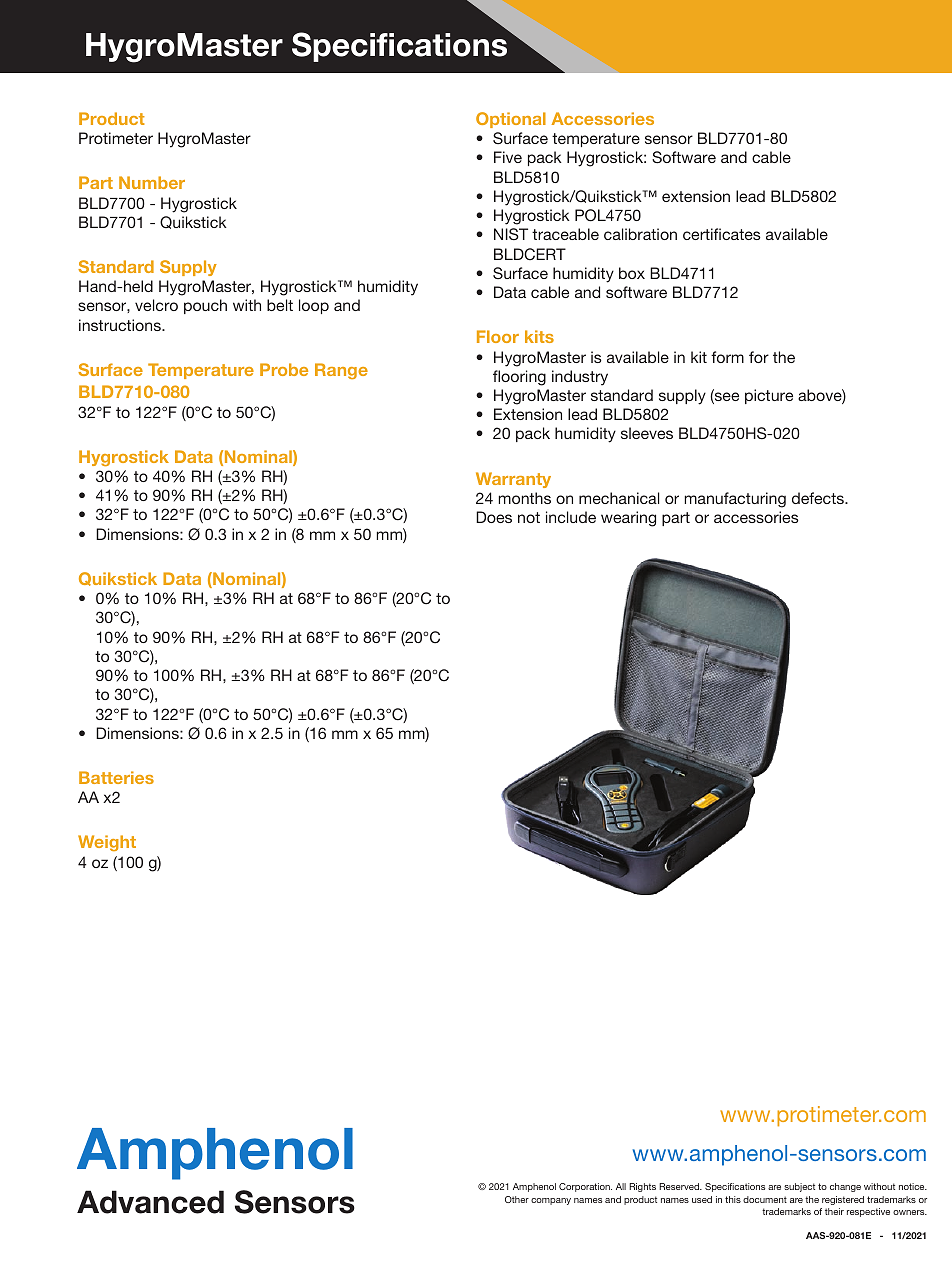  What do you see at coordinates (152, 182) in the screenshot?
I see `Number` at bounding box center [152, 182].
